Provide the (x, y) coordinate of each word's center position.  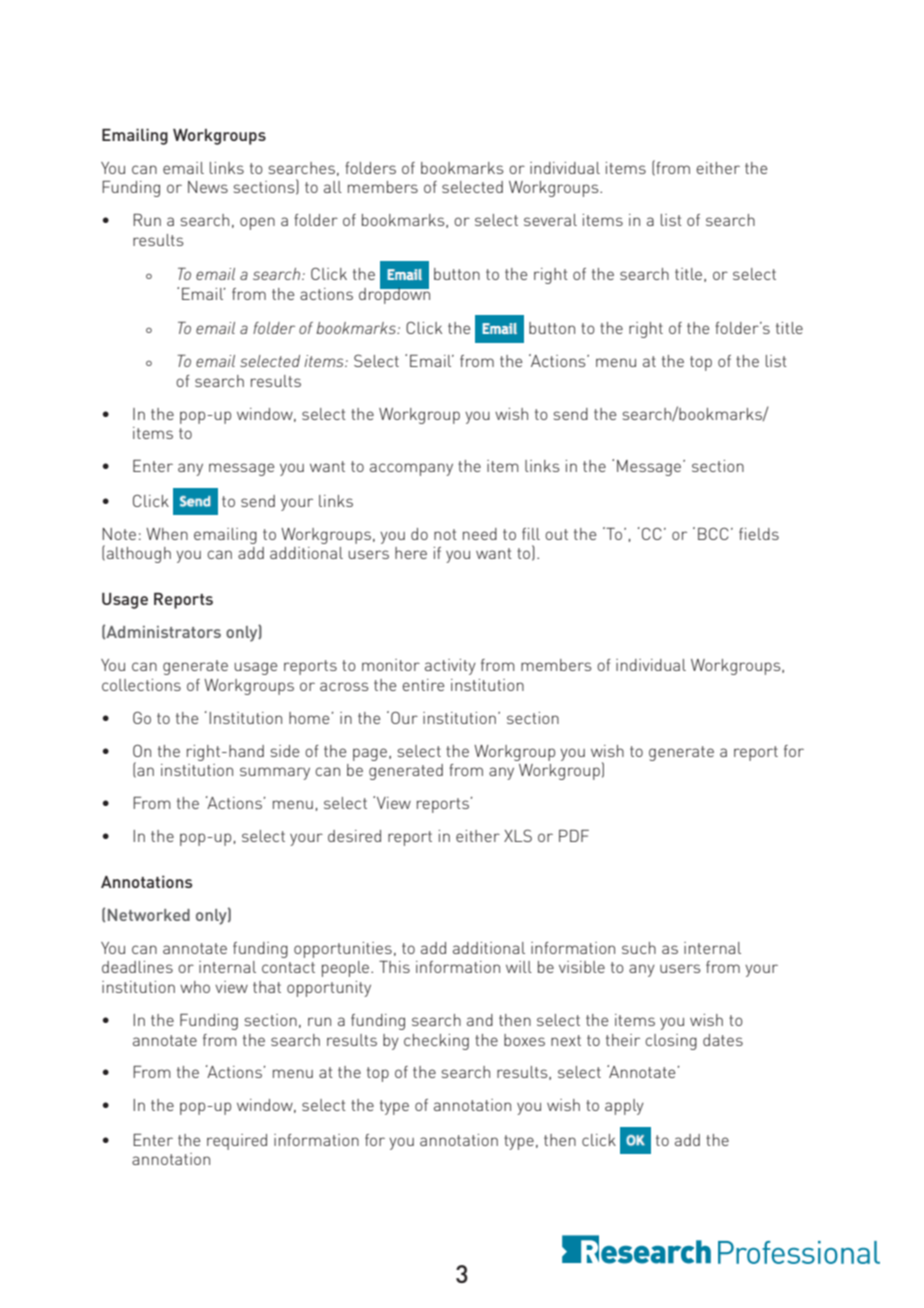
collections (141, 685)
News (208, 187)
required (237, 1142)
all (333, 187)
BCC (713, 533)
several (550, 220)
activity (450, 667)
